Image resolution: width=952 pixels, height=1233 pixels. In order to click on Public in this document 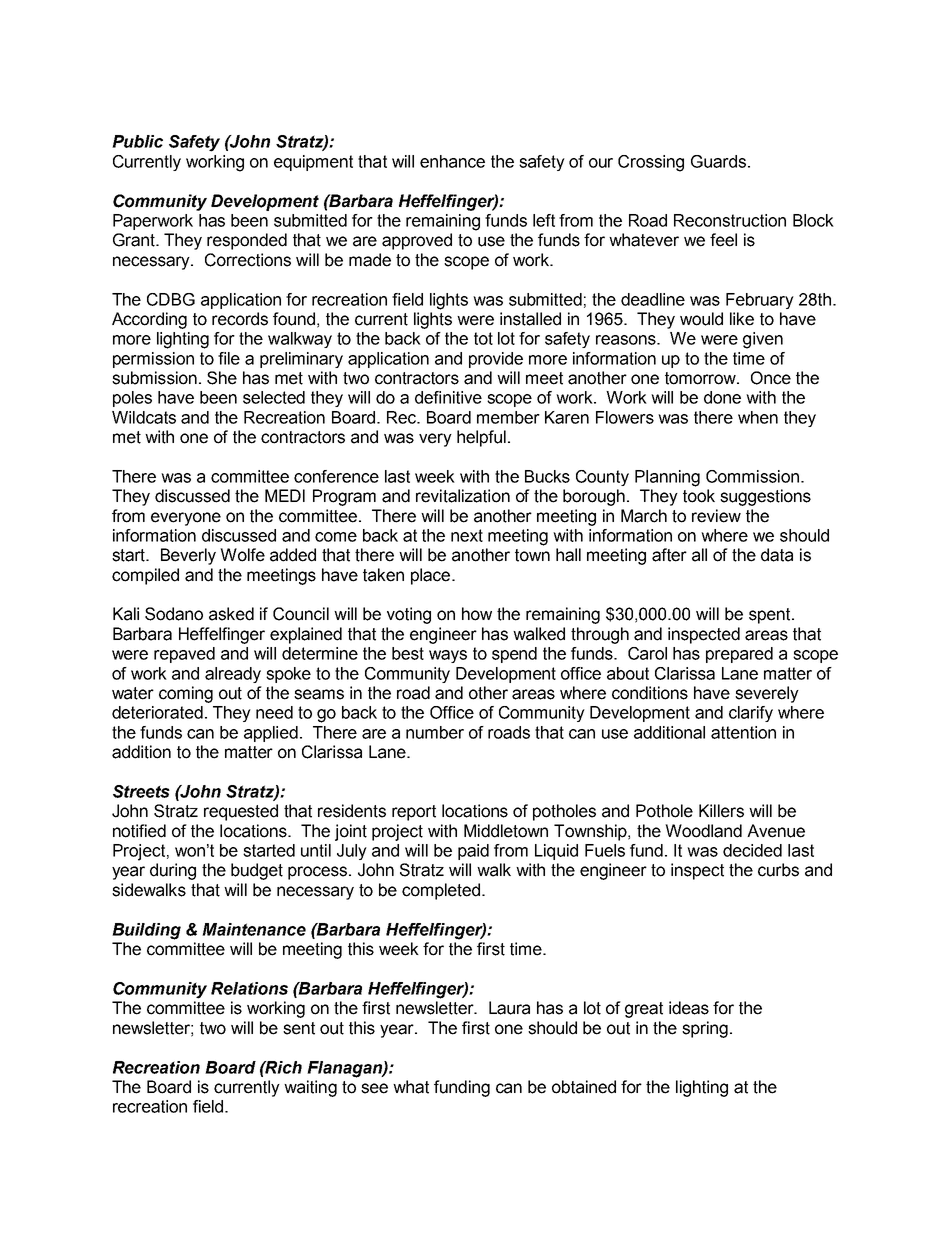, I will do `click(137, 141)`.
